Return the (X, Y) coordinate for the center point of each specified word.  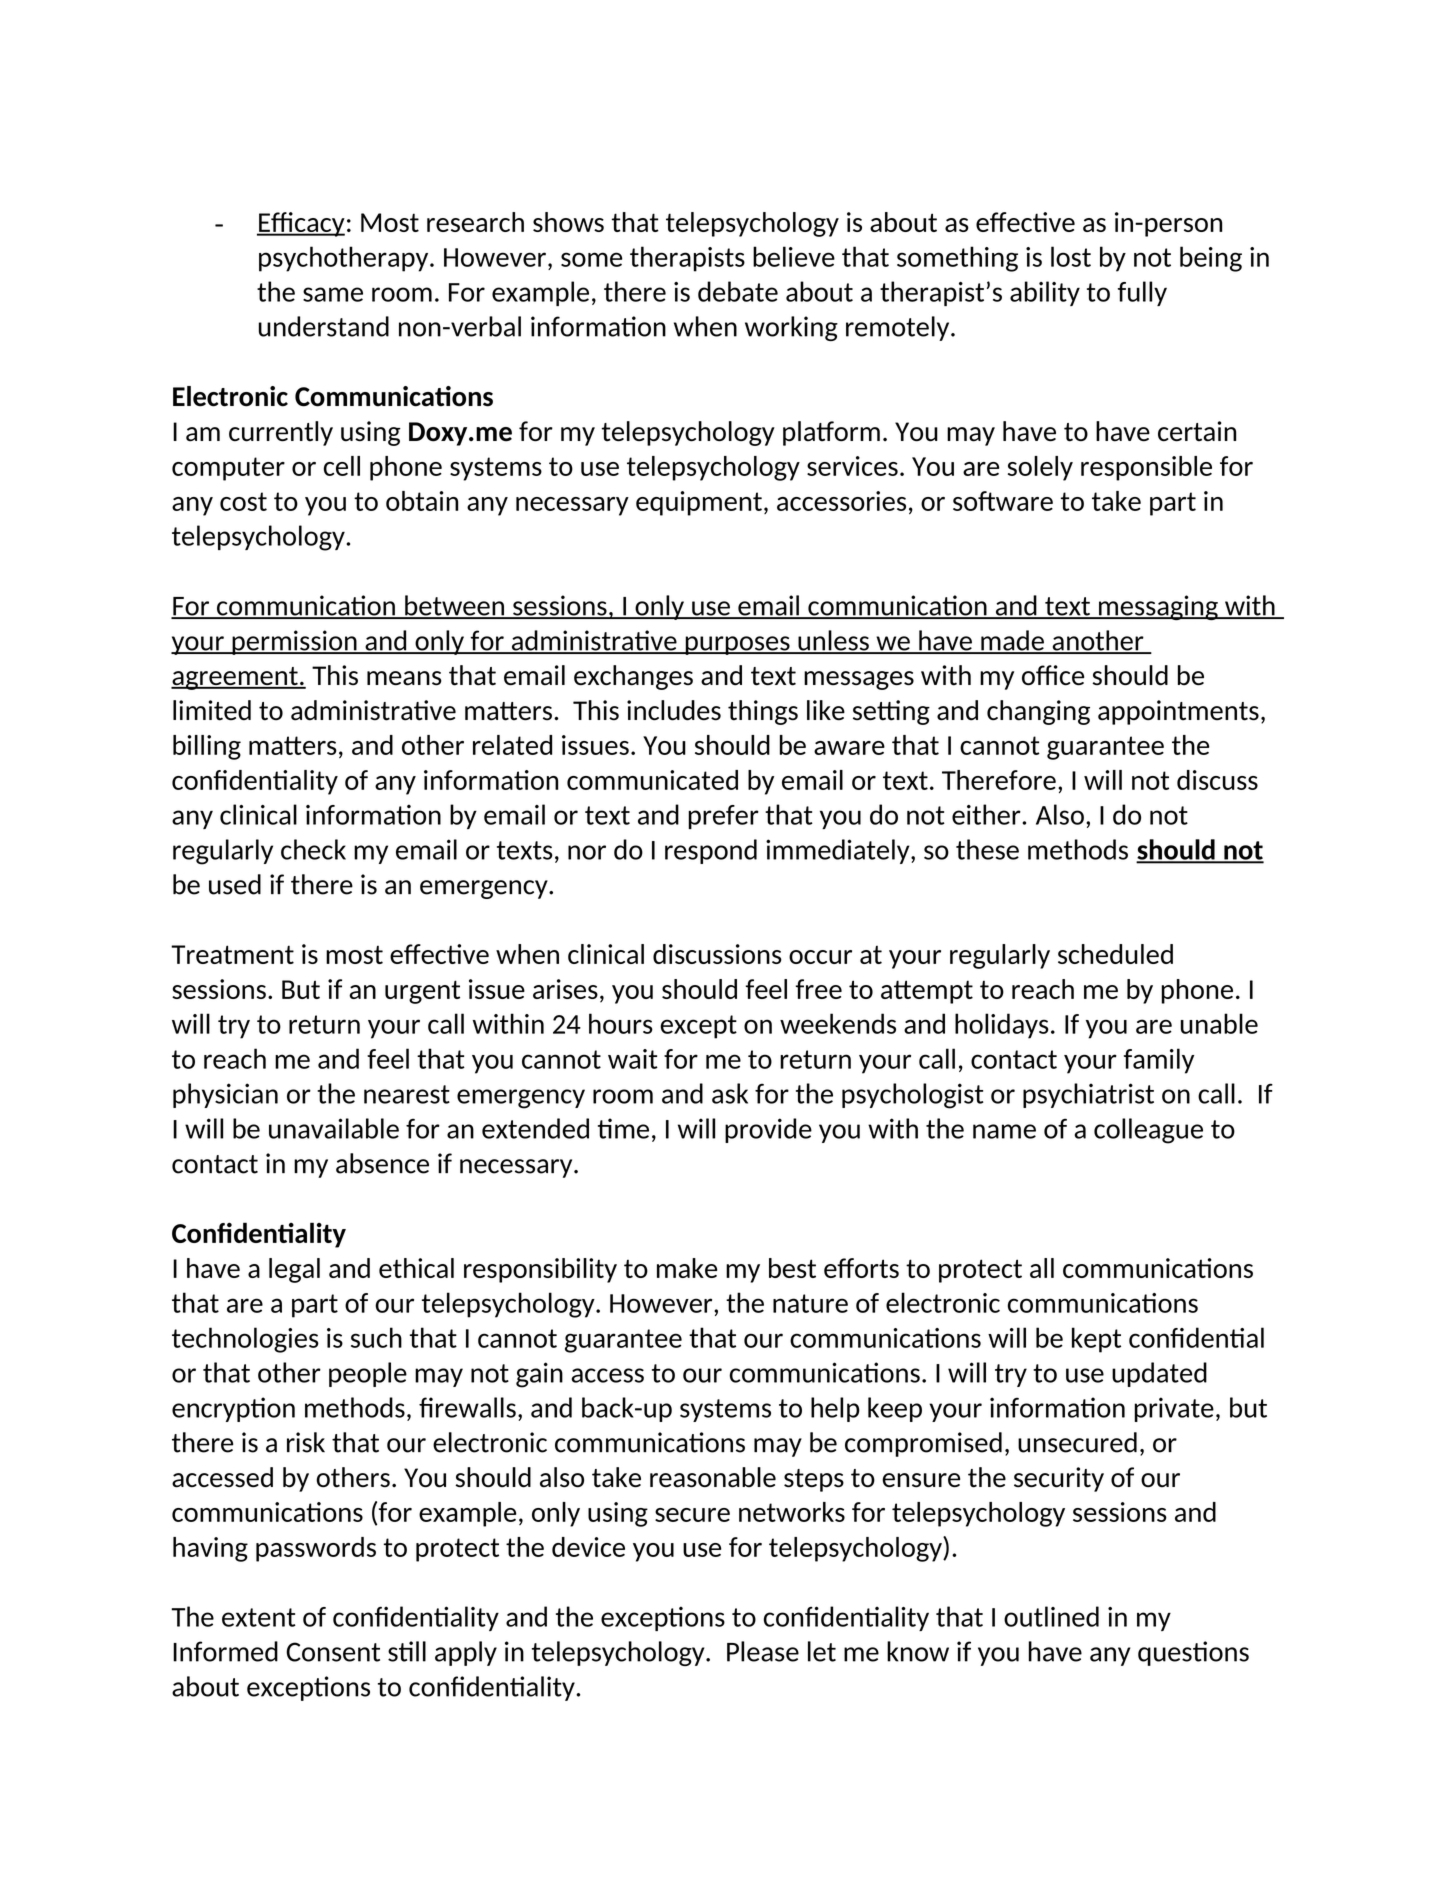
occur (820, 957)
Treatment (232, 954)
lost (1071, 256)
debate (738, 291)
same (333, 294)
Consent (333, 1652)
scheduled (1115, 954)
